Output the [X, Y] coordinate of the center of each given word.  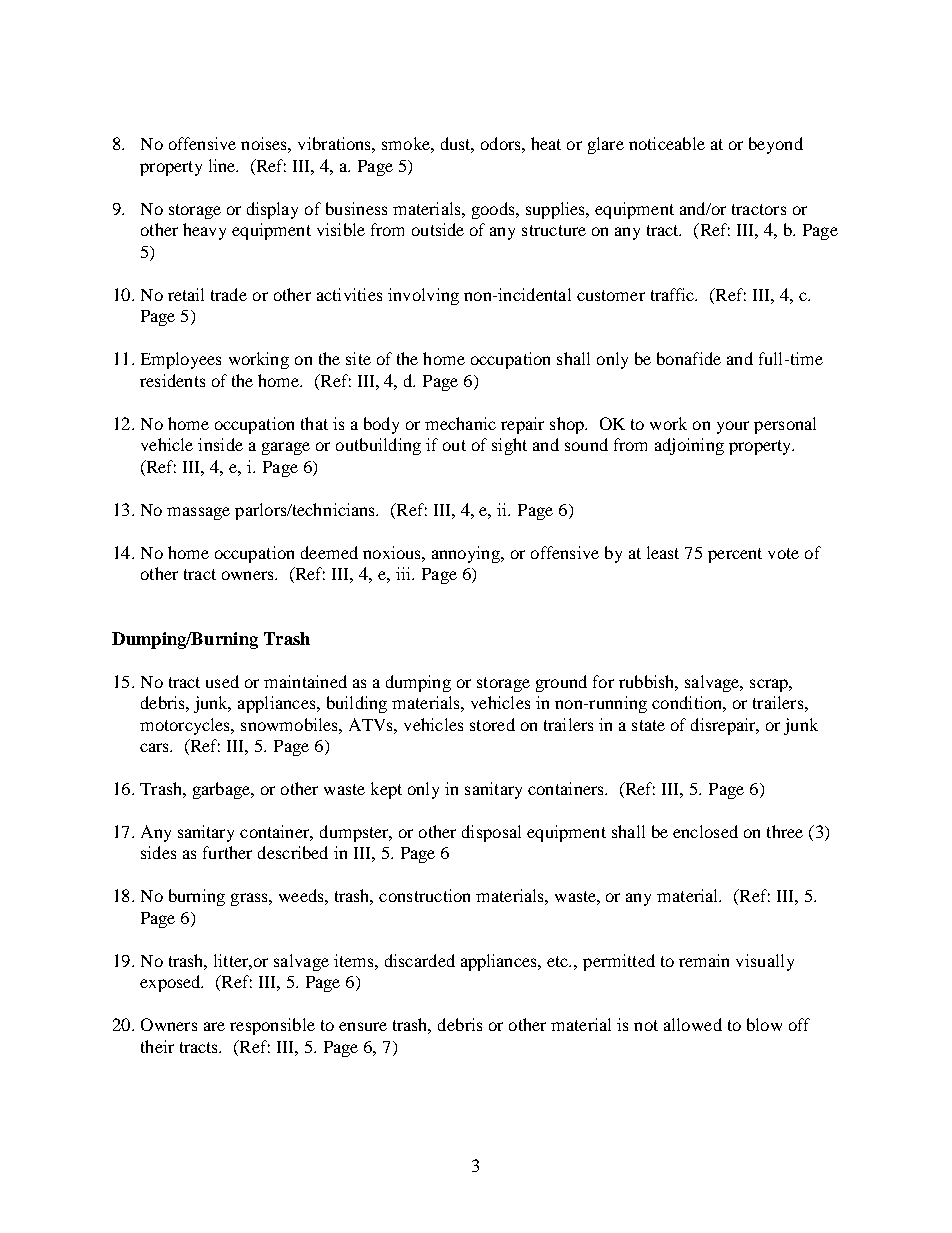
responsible [272, 1026]
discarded [420, 960]
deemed [329, 552]
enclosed [705, 831]
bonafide [689, 358]
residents [172, 380]
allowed [693, 1024]
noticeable [667, 143]
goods [494, 210]
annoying [467, 554]
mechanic [460, 423]
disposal [491, 833]
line [223, 165]
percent [735, 555]
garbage [223, 790]
